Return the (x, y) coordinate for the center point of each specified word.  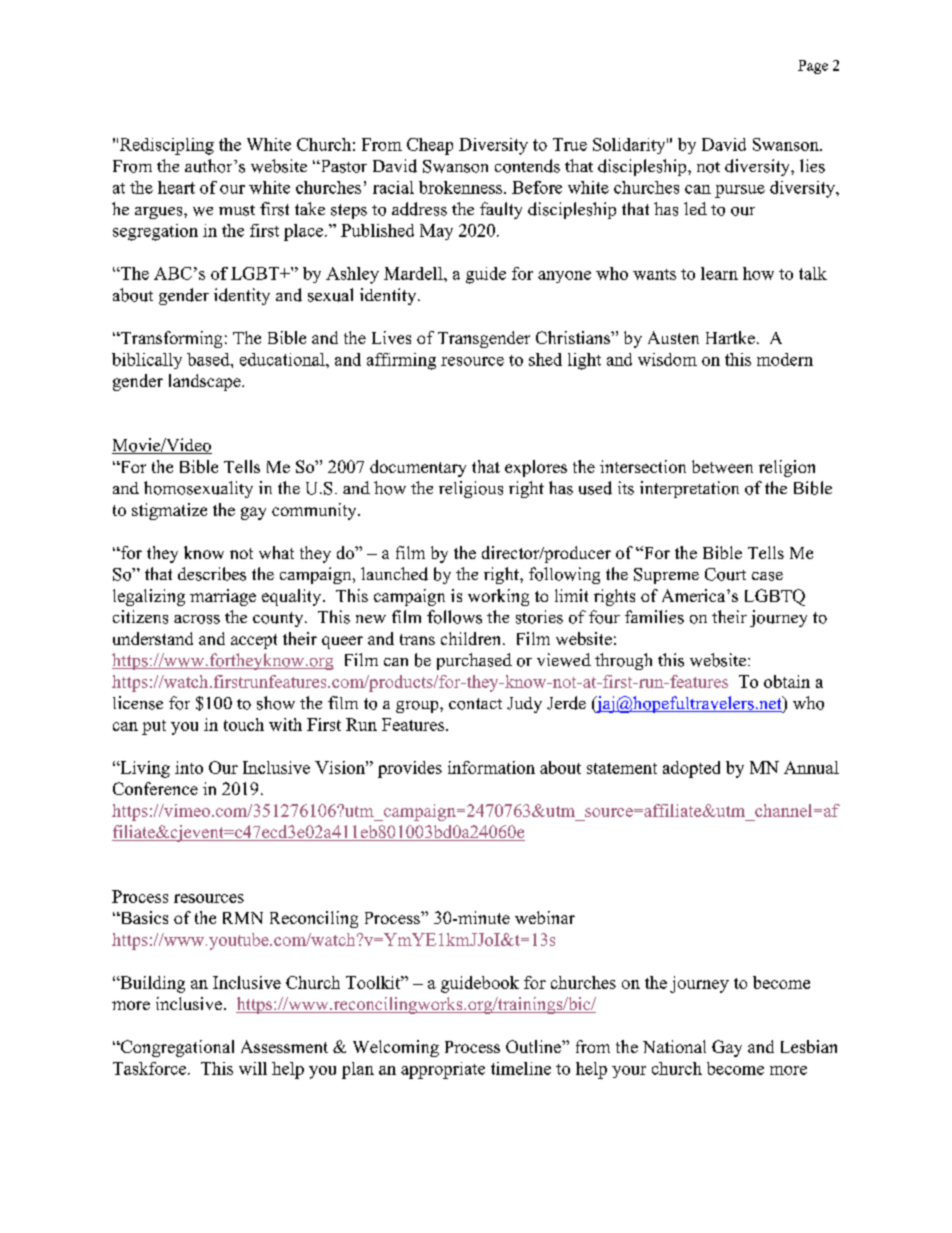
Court (725, 574)
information (491, 767)
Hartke (730, 337)
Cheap (430, 146)
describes (212, 574)
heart (176, 187)
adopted (691, 769)
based (209, 359)
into (189, 767)
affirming (401, 361)
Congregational (176, 1048)
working (498, 597)
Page (813, 67)
